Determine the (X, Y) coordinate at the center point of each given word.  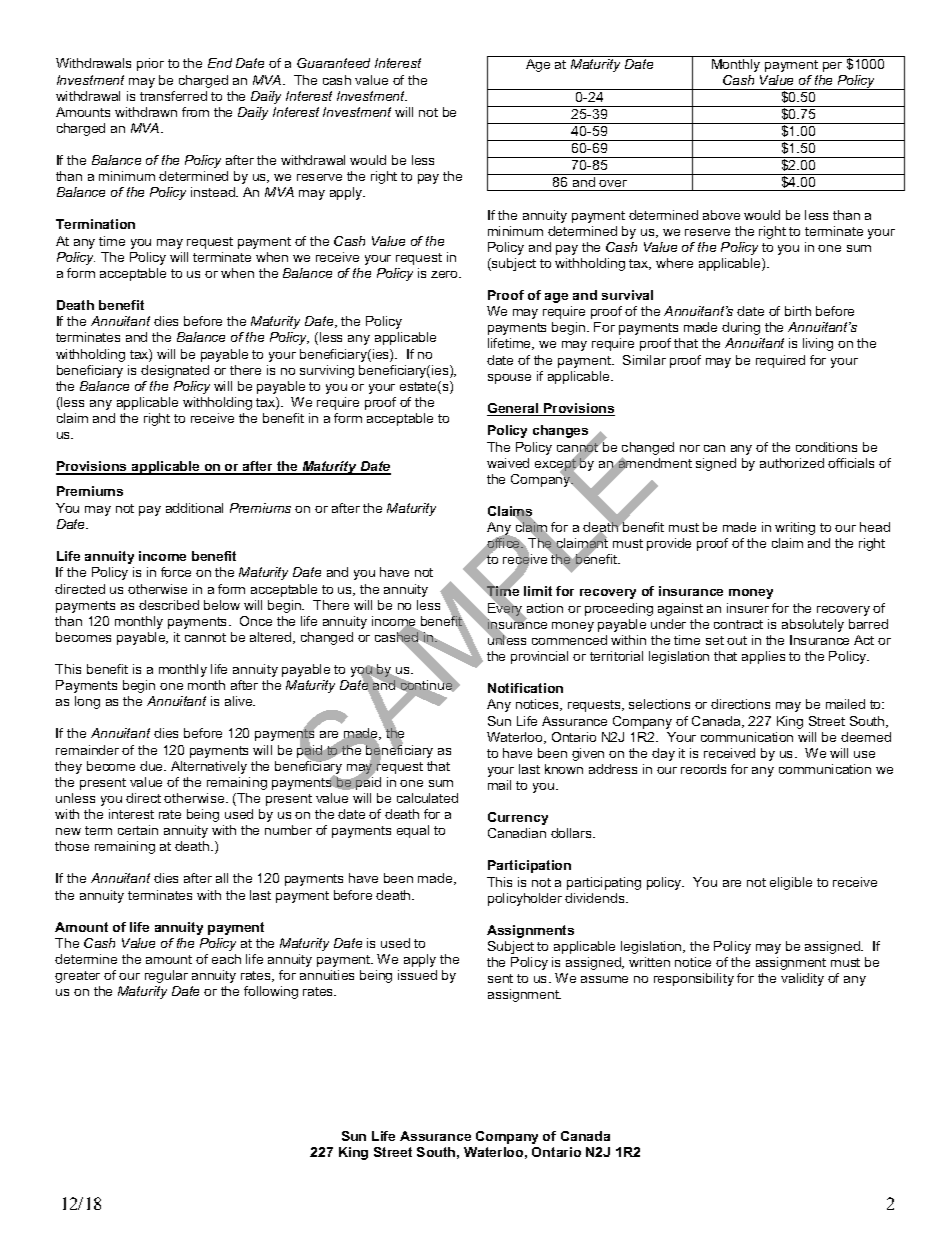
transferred (173, 96)
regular (166, 976)
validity (802, 979)
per (832, 67)
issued (417, 975)
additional (194, 508)
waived (508, 463)
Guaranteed (333, 63)
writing (795, 528)
